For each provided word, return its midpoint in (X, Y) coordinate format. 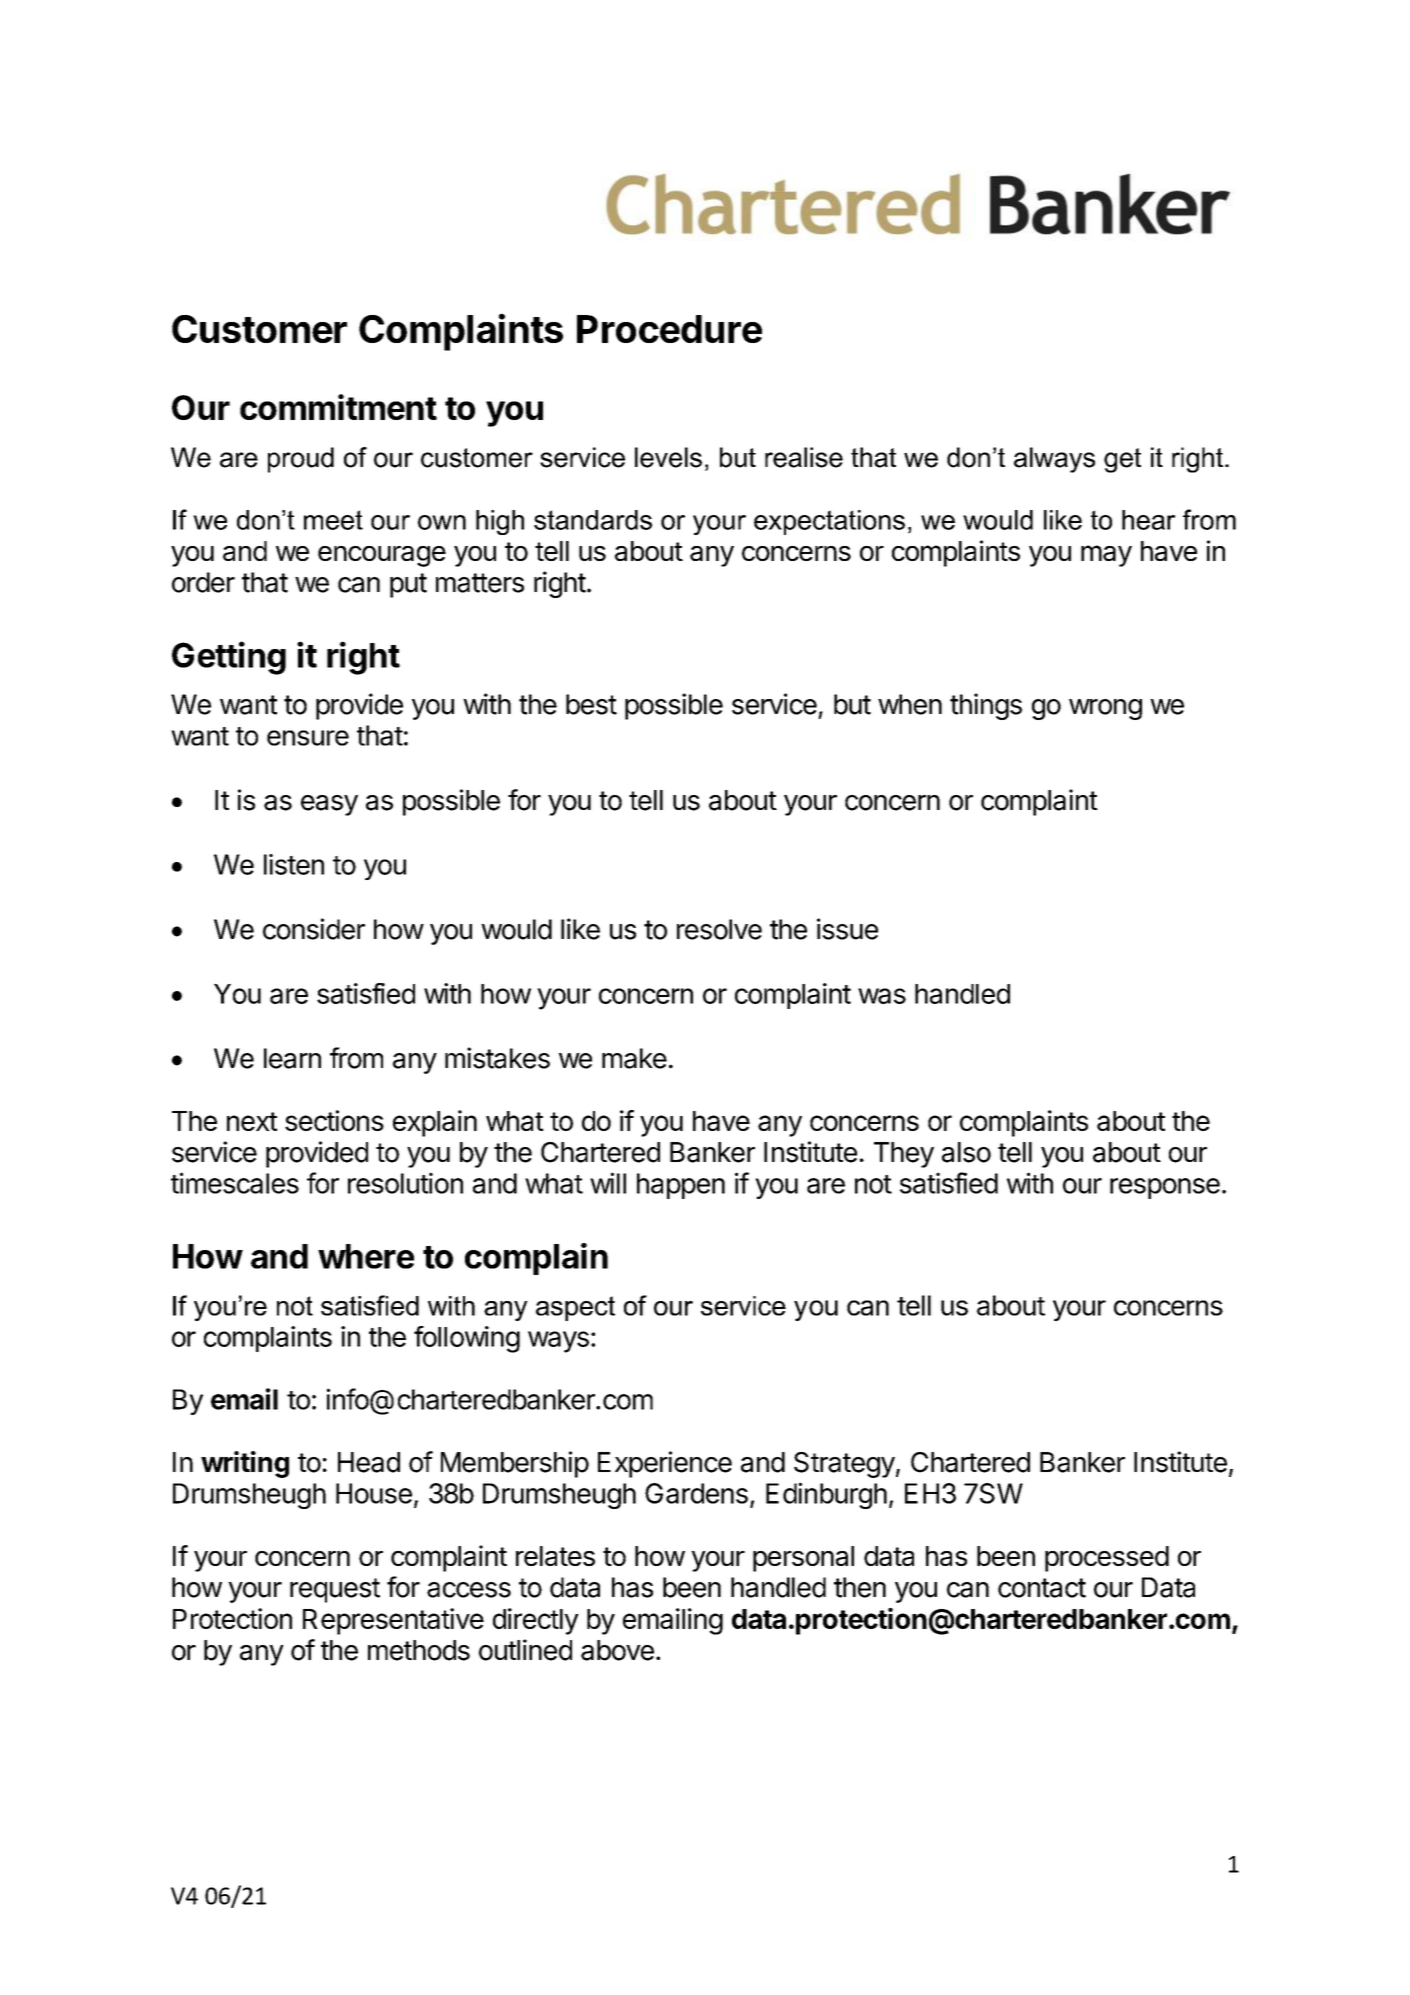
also (966, 1152)
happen (681, 1186)
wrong (1105, 709)
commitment (338, 407)
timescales (235, 1183)
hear (1149, 520)
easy (329, 805)
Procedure (669, 329)
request (335, 1590)
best (591, 704)
